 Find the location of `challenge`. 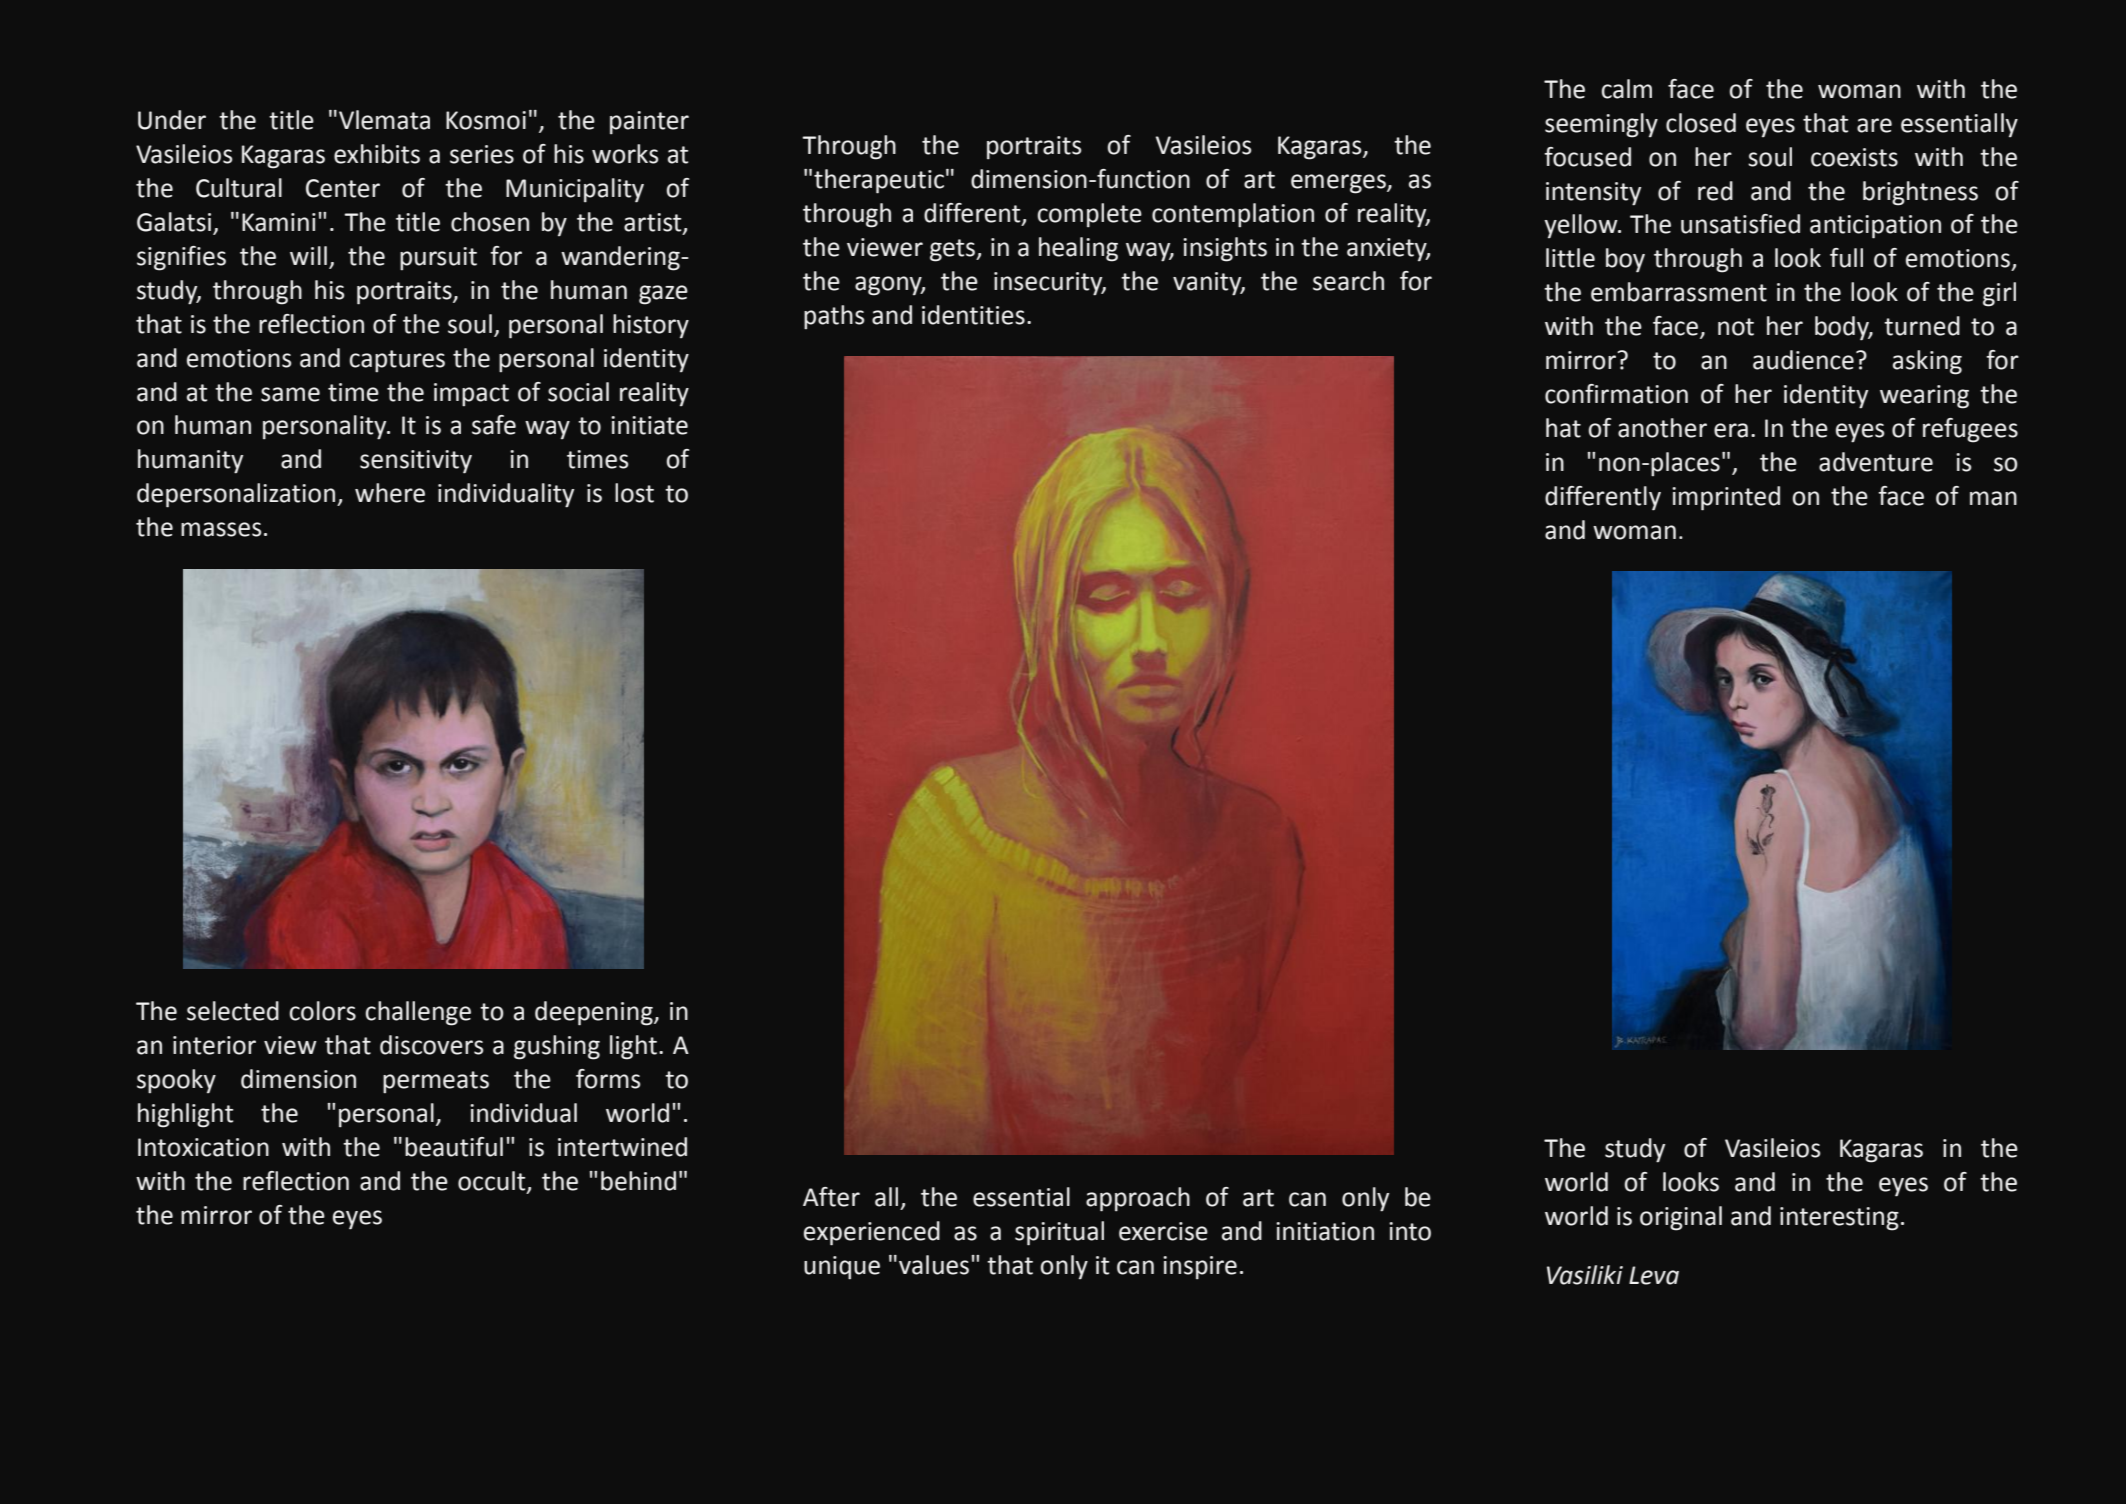

challenge is located at coordinates (418, 1013).
